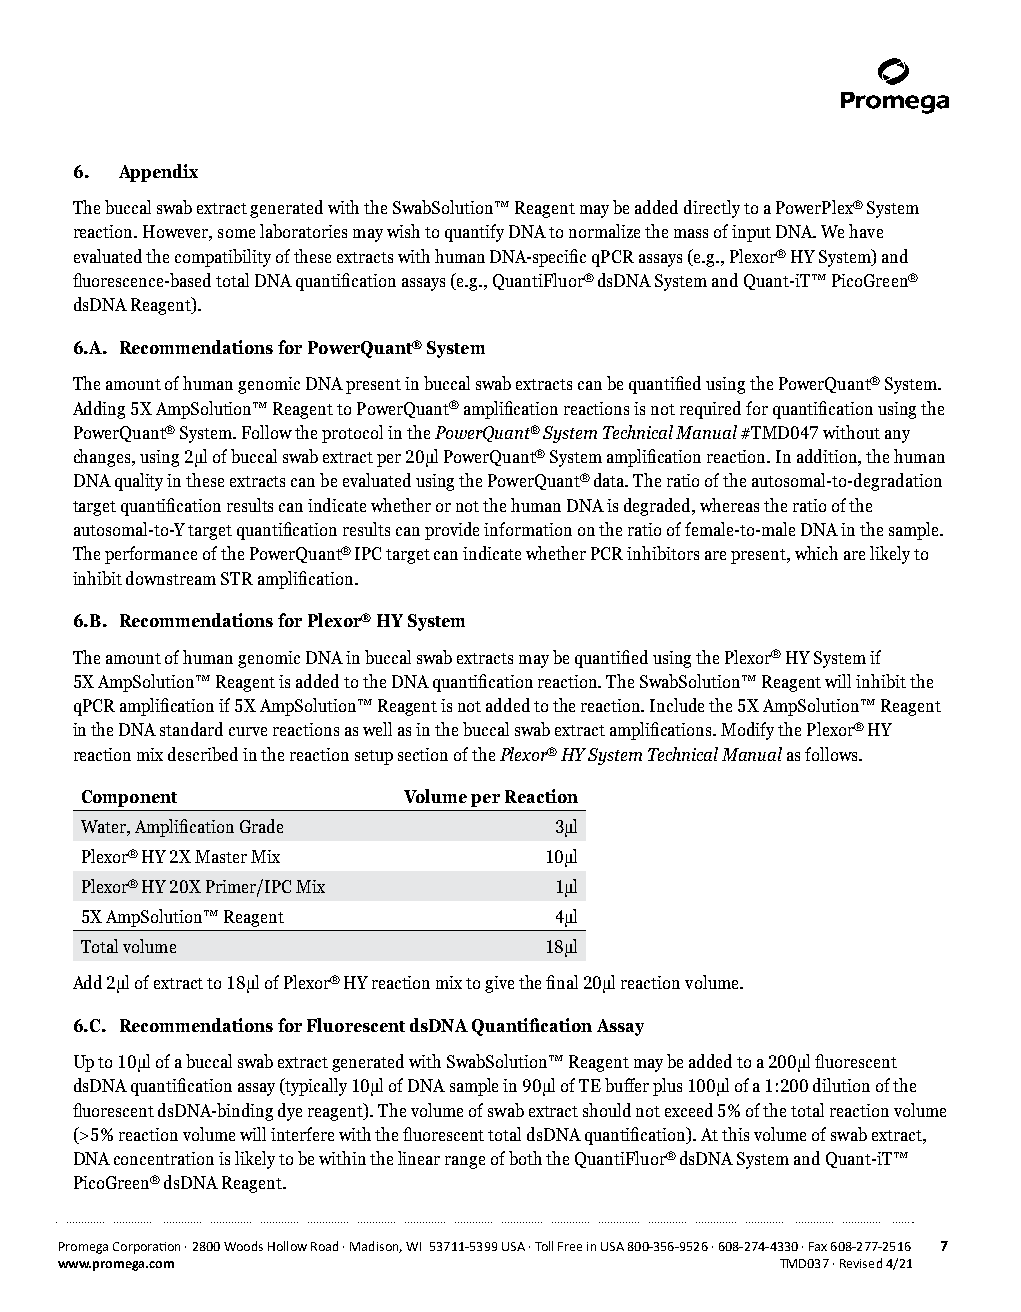 This document has width=1021, height=1312. Describe the element at coordinates (747, 731) in the document. I see `Modify` at that location.
